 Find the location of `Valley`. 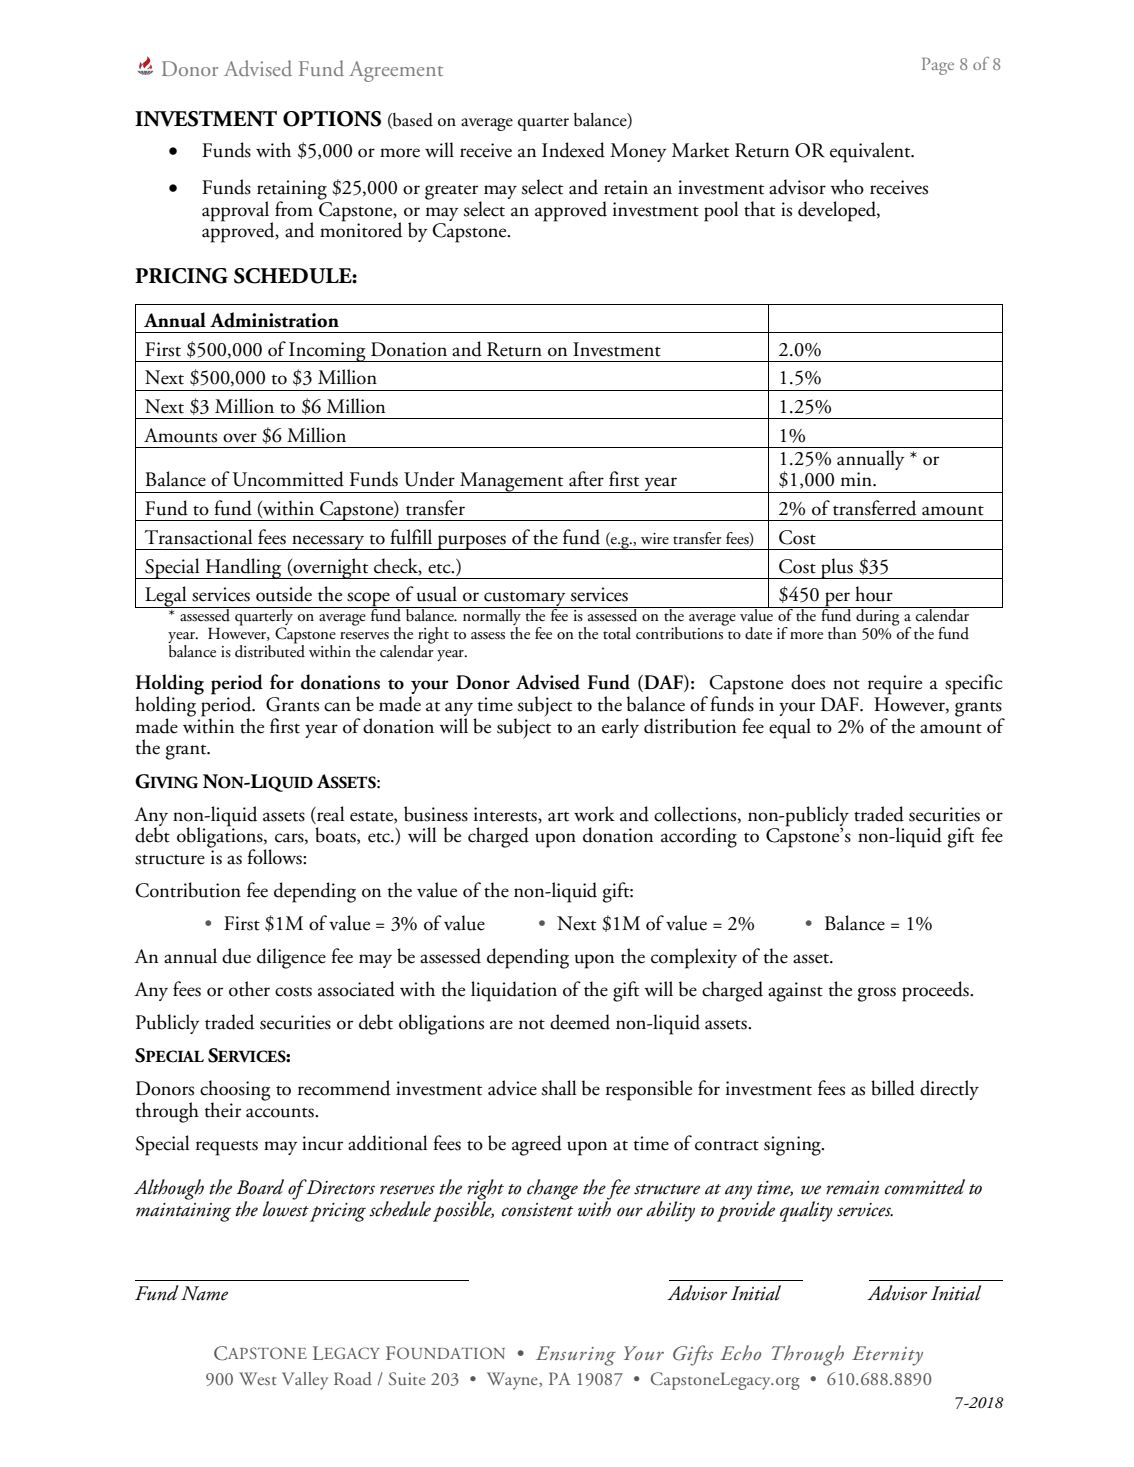

Valley is located at coordinates (305, 1381).
